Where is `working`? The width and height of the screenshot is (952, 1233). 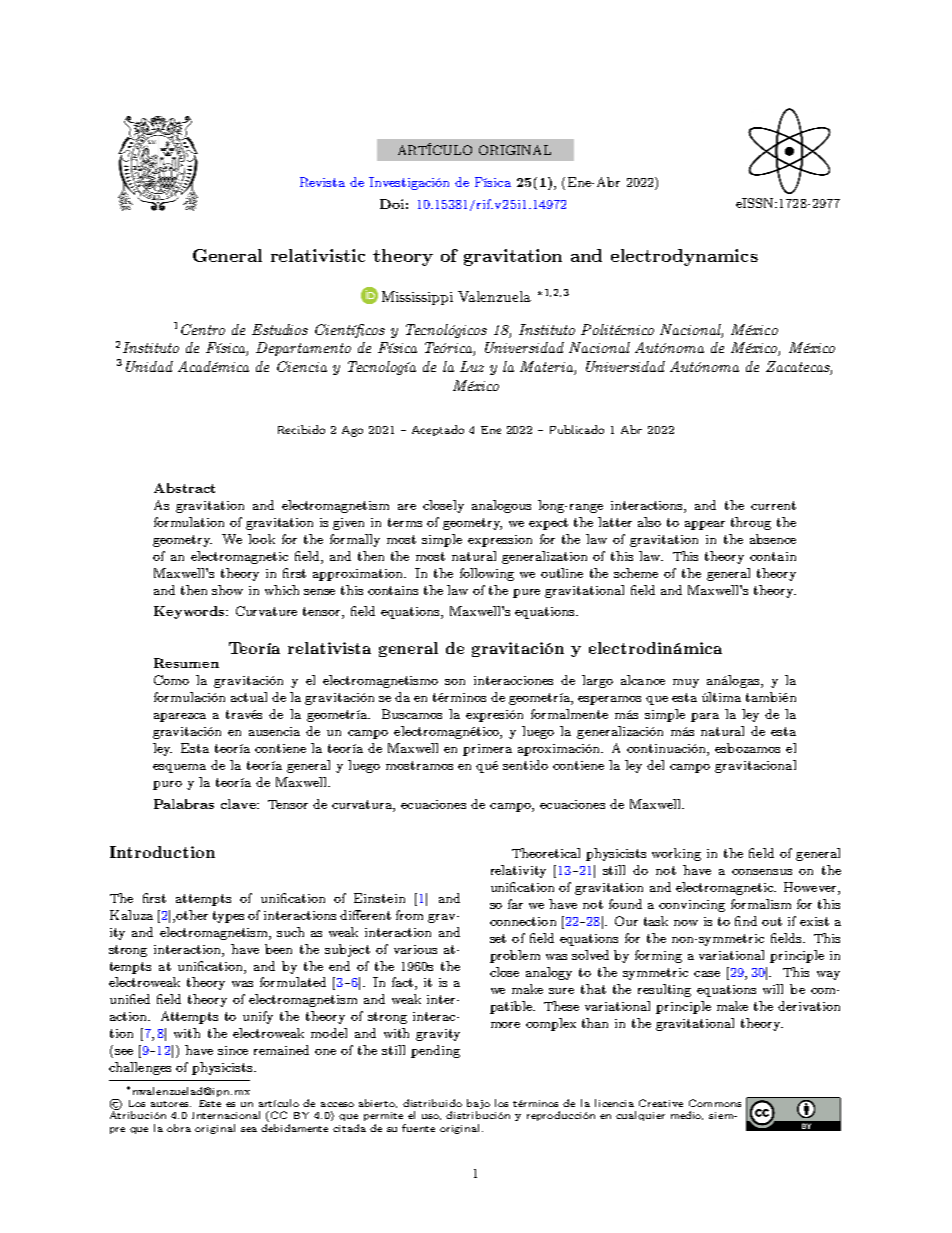
working is located at coordinates (676, 854).
